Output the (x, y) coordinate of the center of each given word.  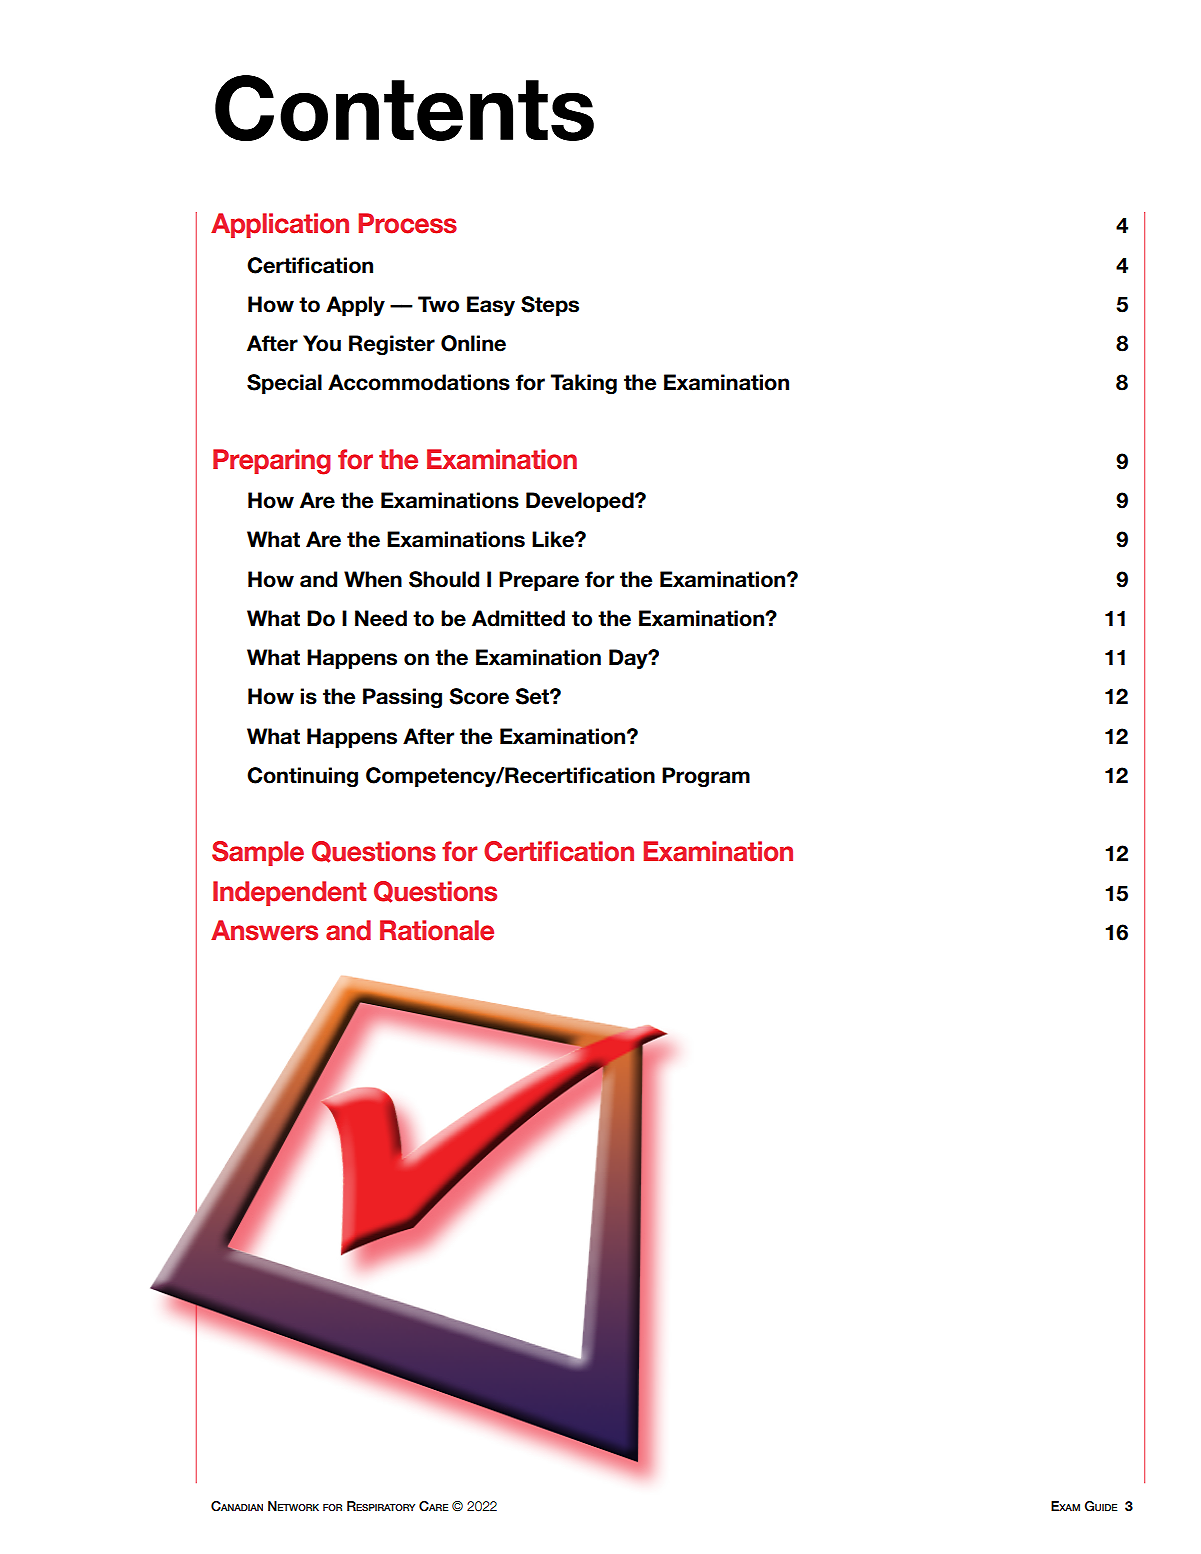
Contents (404, 108)
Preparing (272, 462)
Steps (550, 306)
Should (444, 579)
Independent (289, 893)
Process (407, 223)
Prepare (539, 581)
